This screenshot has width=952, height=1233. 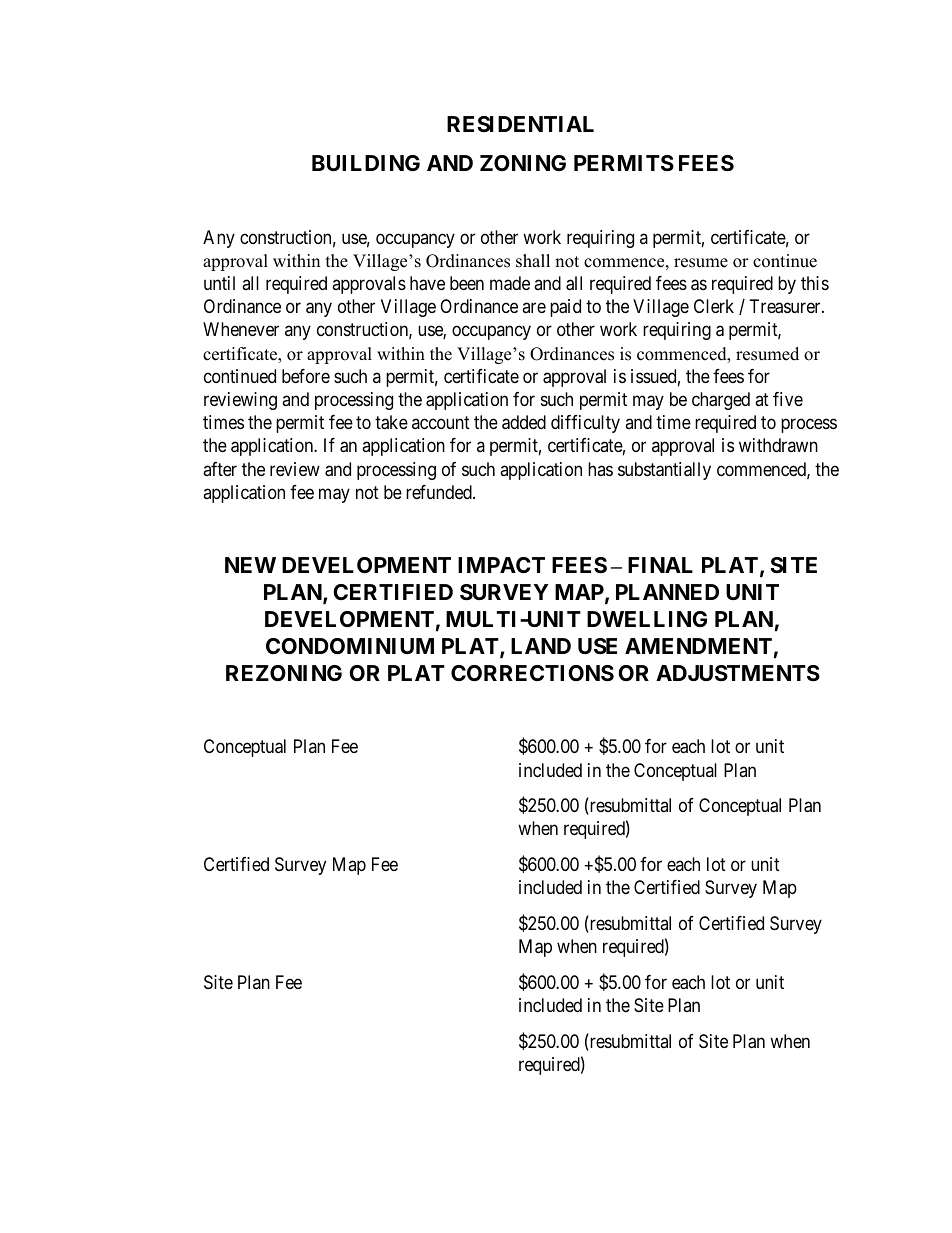 I want to click on this, so click(x=815, y=283).
